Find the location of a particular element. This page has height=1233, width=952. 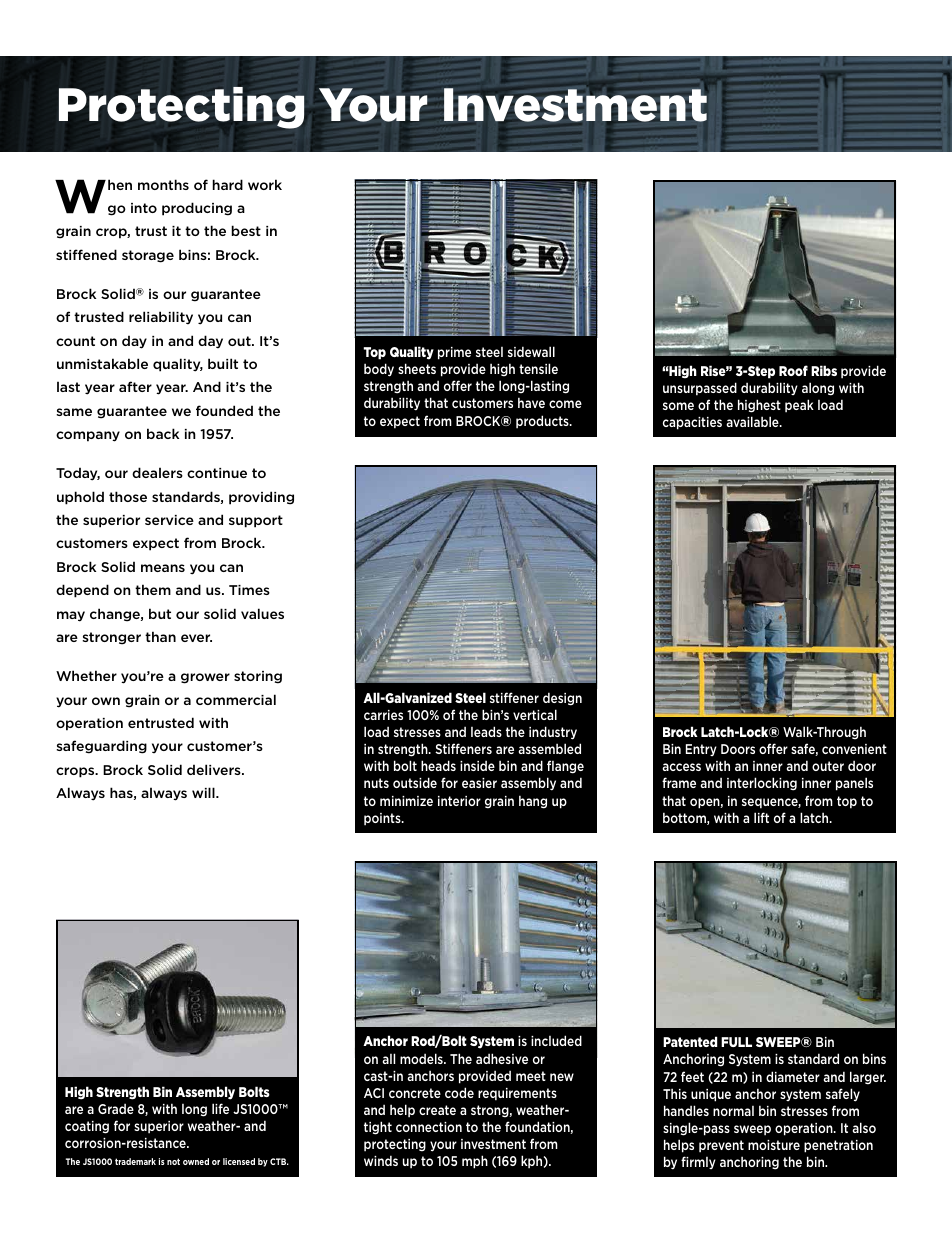

products is located at coordinates (543, 422).
